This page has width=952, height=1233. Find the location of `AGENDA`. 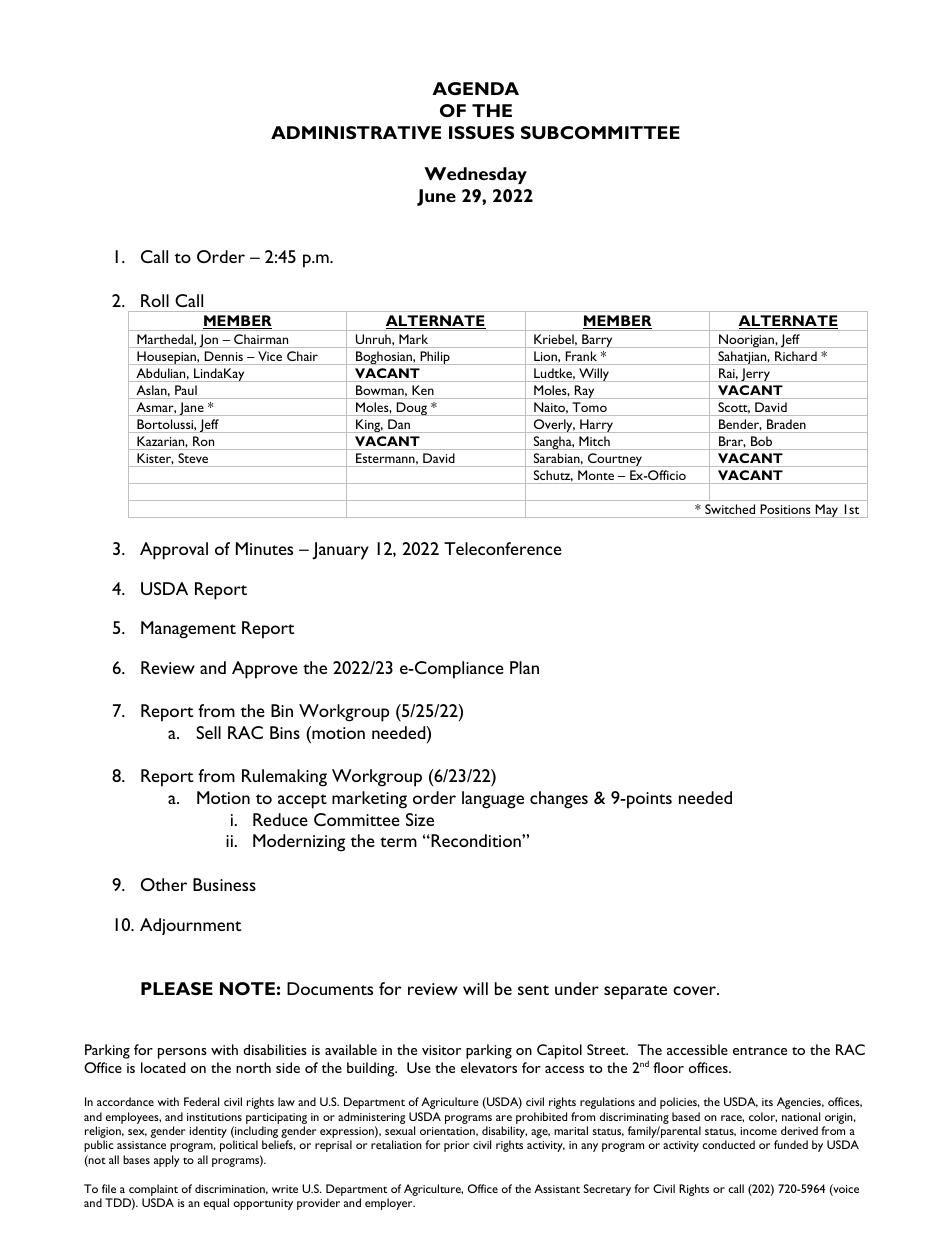

AGENDA is located at coordinates (475, 88).
